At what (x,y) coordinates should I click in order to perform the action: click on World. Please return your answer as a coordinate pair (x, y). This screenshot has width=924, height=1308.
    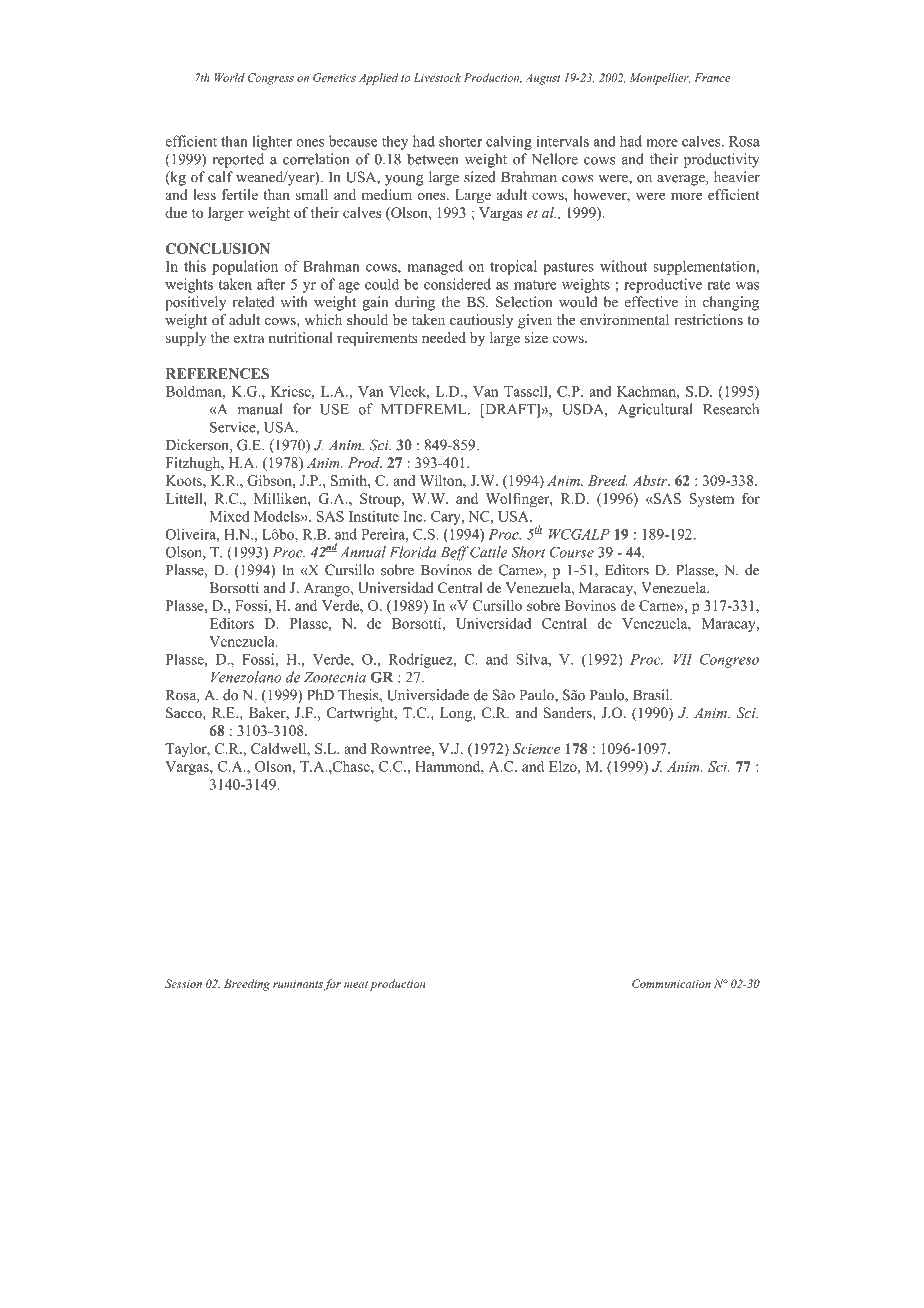
    Looking at the image, I should click on (229, 77).
